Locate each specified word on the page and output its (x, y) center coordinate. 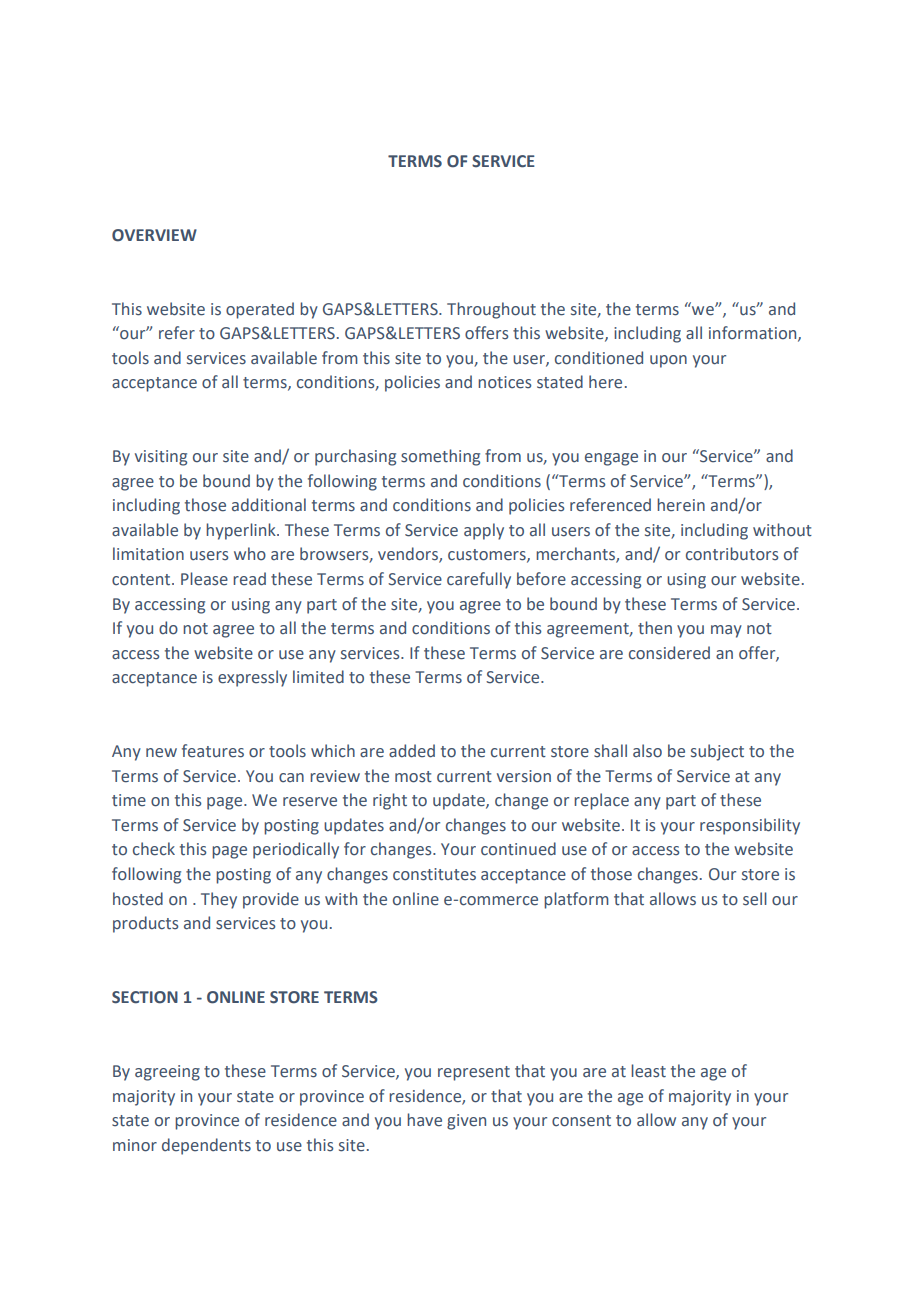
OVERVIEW (154, 235)
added (412, 751)
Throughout (491, 310)
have (424, 1120)
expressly (252, 678)
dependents (206, 1146)
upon (668, 361)
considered (669, 653)
